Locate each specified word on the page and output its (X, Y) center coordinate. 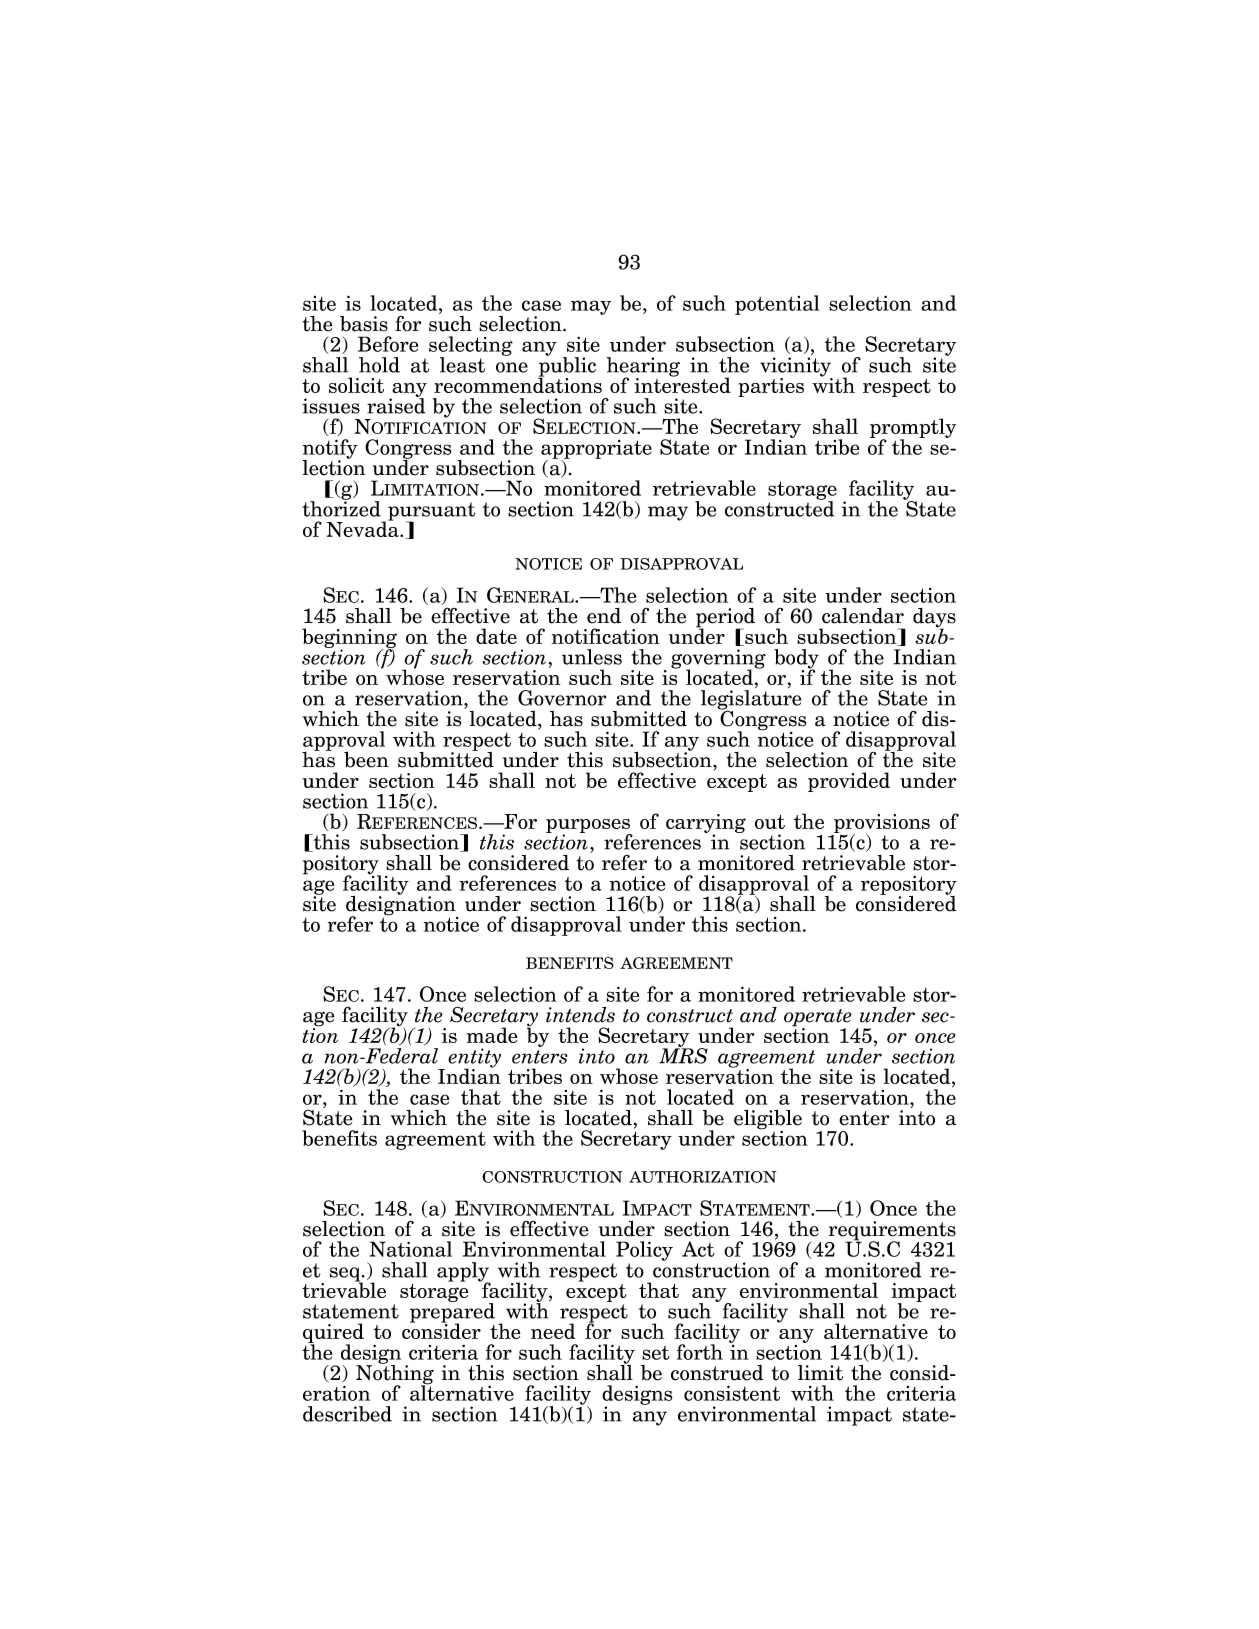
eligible (768, 1121)
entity (474, 1059)
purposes (589, 827)
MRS (683, 1055)
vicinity (796, 368)
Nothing (395, 1374)
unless (592, 657)
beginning (349, 639)
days (934, 619)
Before (388, 344)
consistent (732, 1393)
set (656, 1353)
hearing (643, 368)
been (366, 760)
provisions (881, 825)
